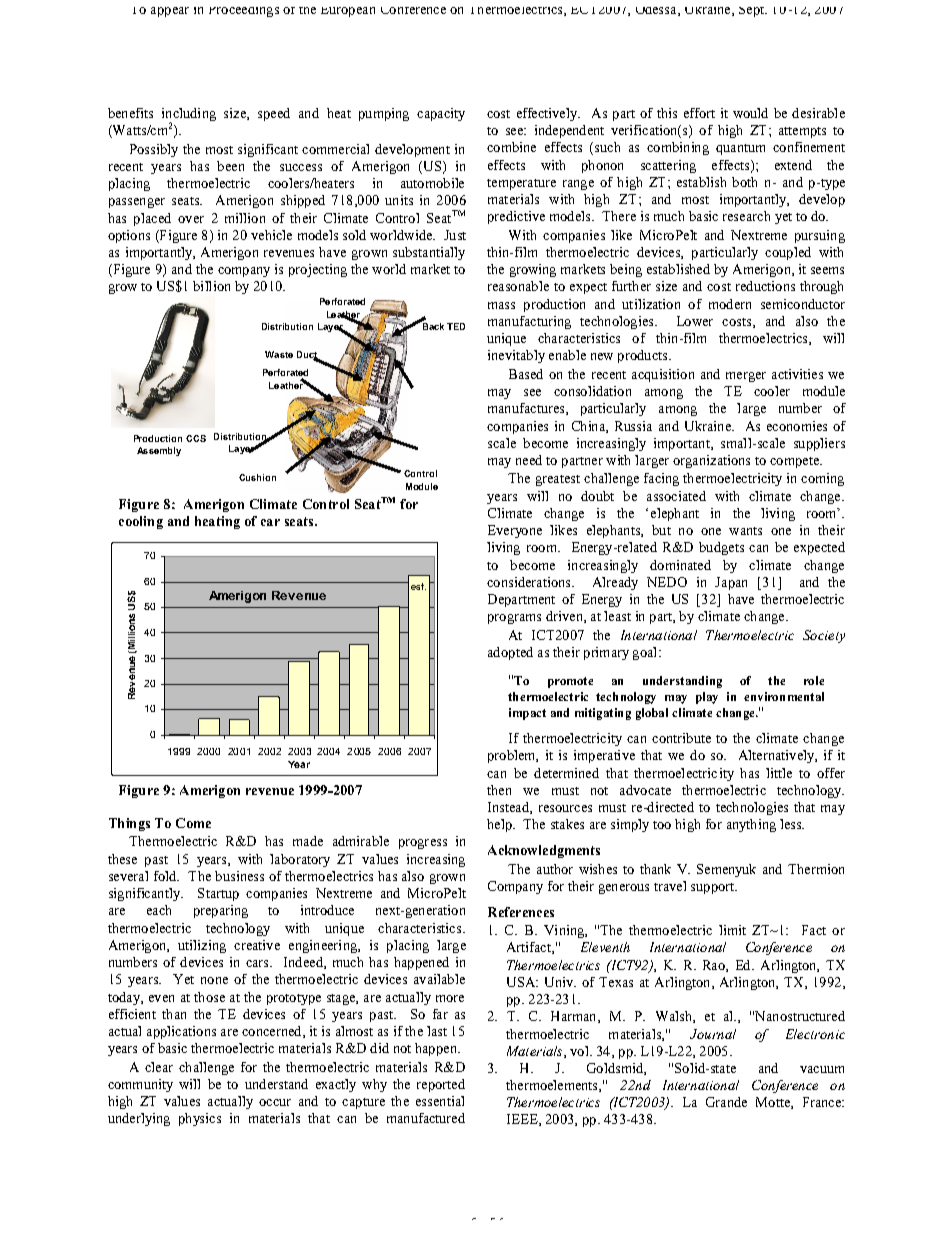 This document has width=952, height=1233. I want to click on capacity, so click(441, 114).
